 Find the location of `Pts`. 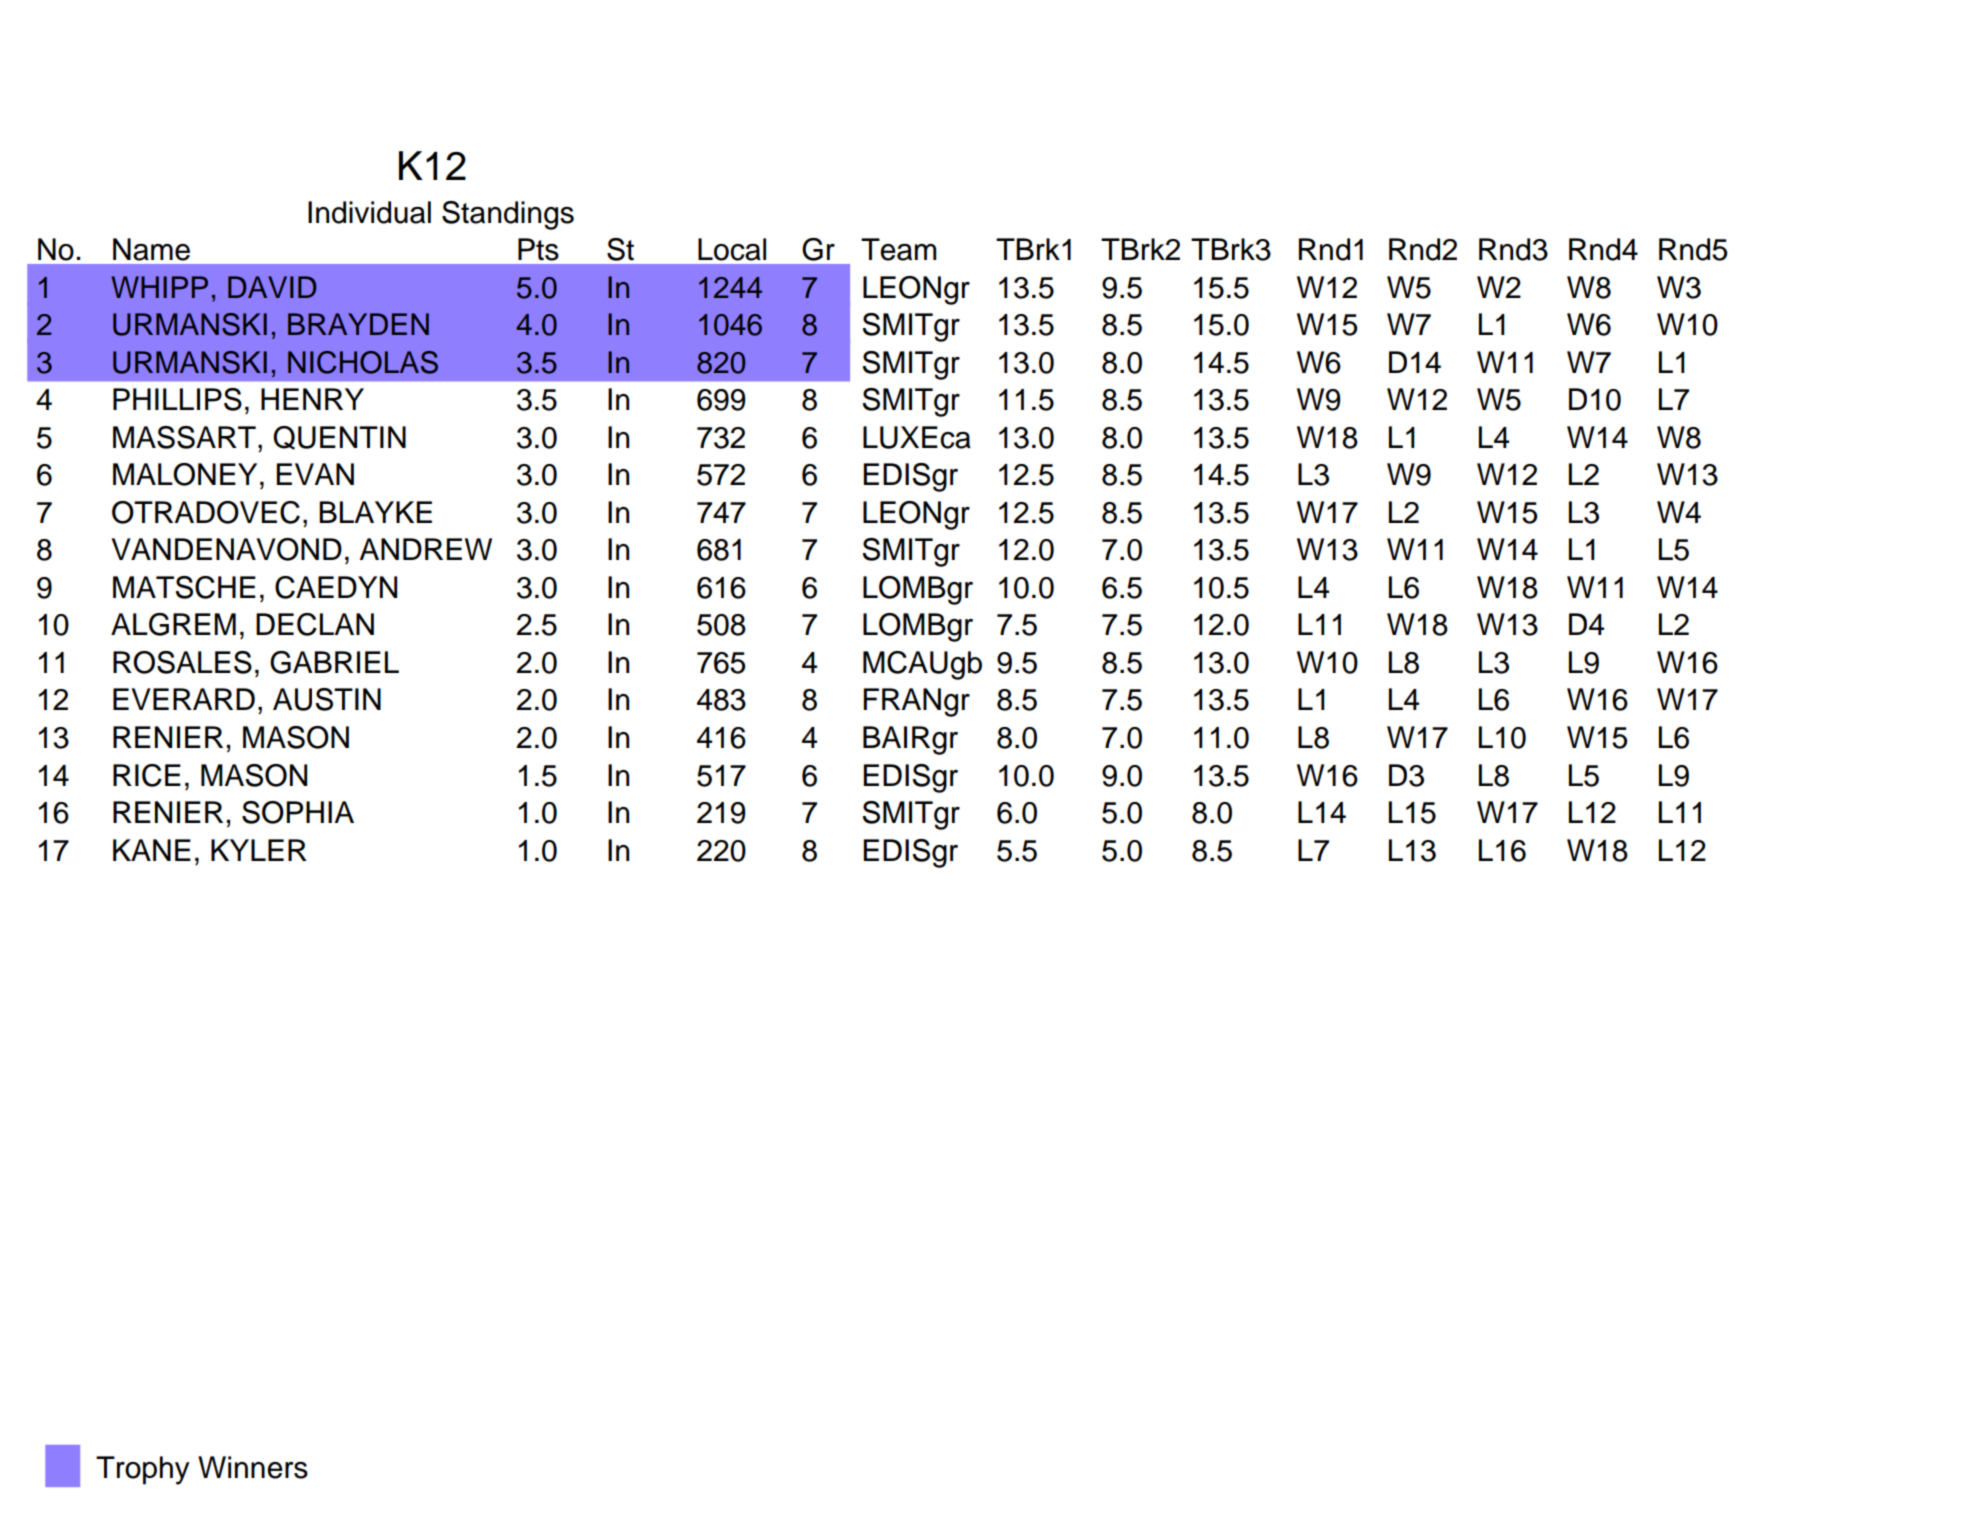

Pts is located at coordinates (538, 249).
